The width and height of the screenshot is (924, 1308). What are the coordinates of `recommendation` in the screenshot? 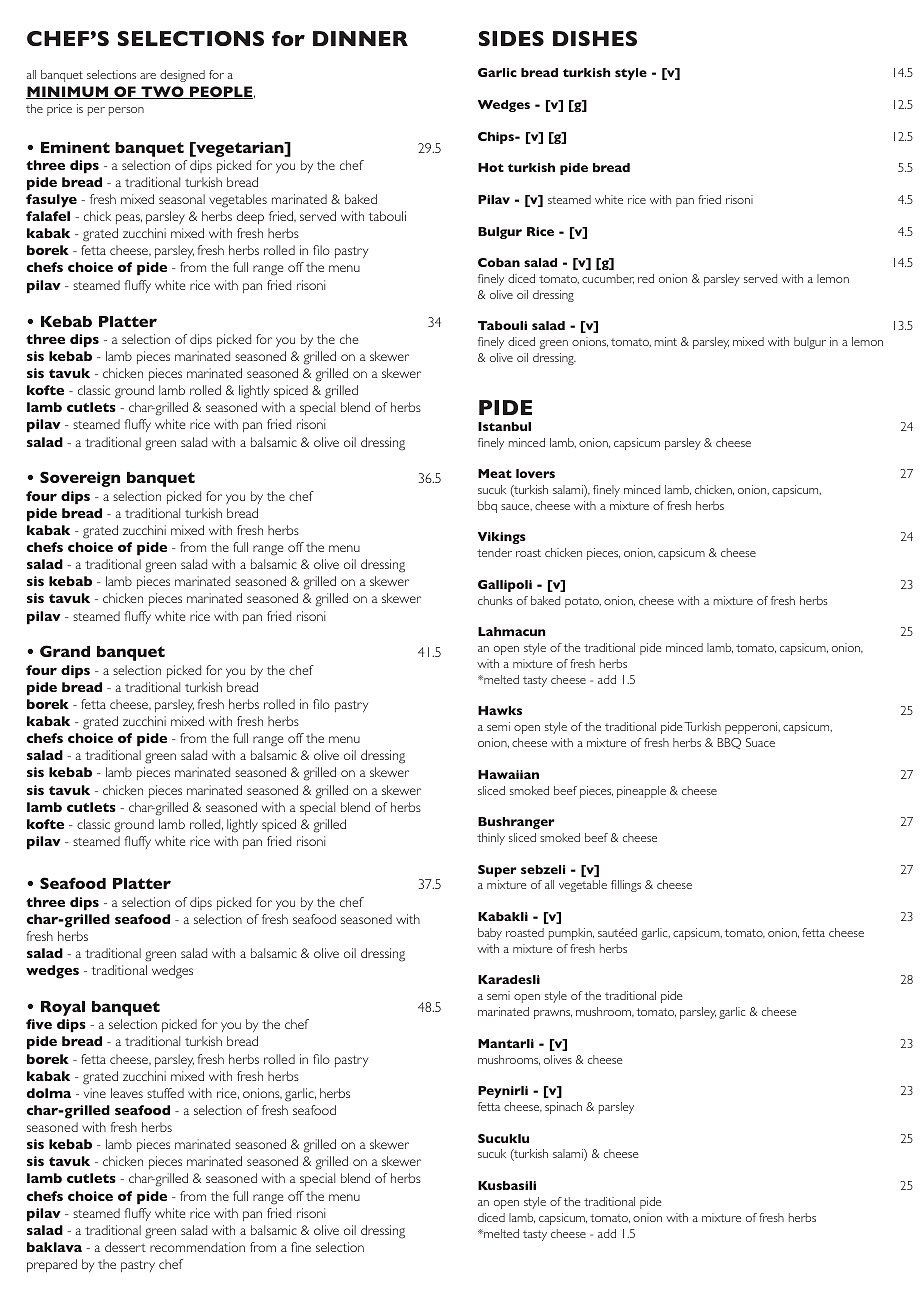 It's located at (197, 1247).
